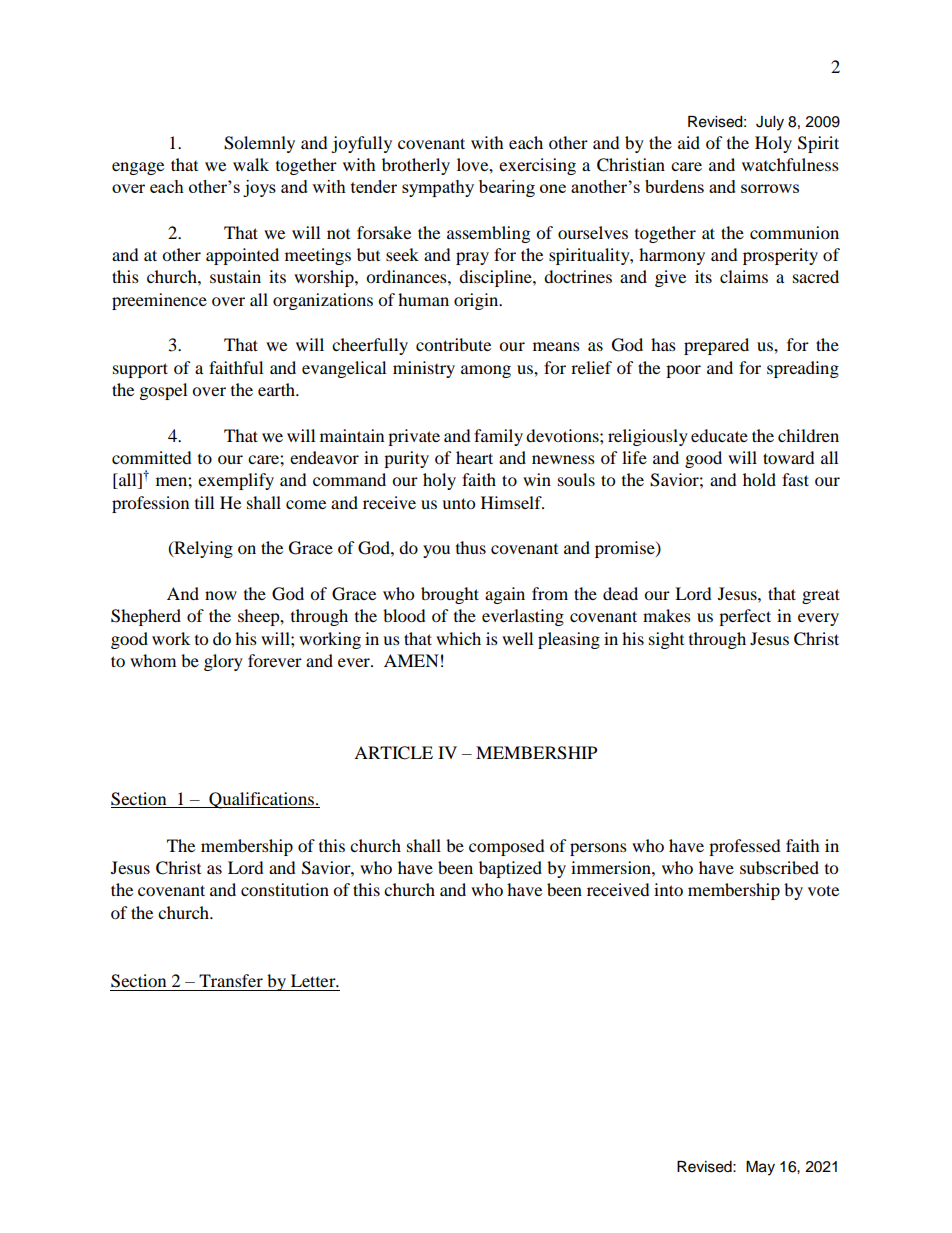  Describe the element at coordinates (458, 638) in the screenshot. I see `which` at that location.
